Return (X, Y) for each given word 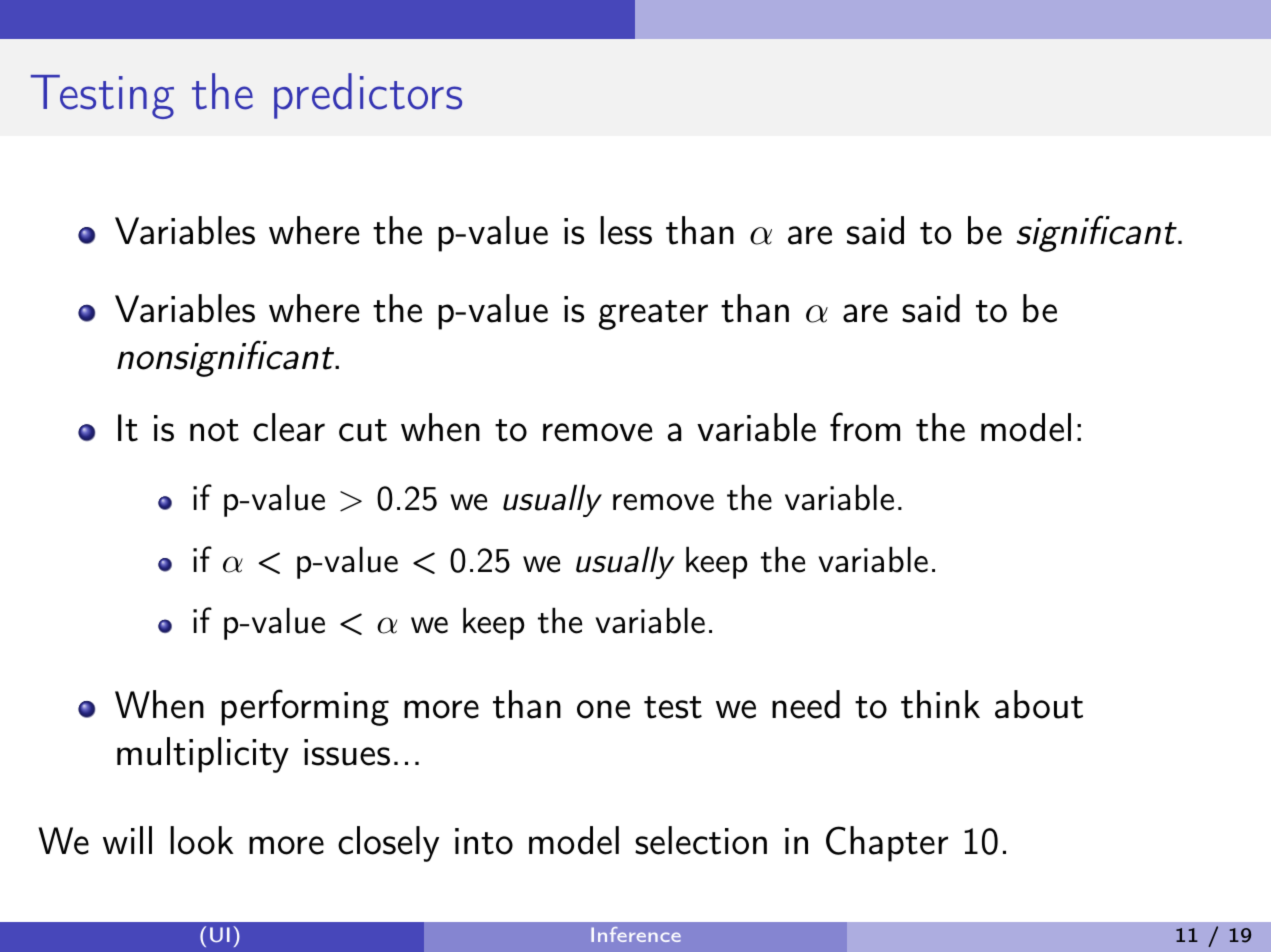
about (1039, 704)
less (626, 230)
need (806, 704)
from (865, 427)
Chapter (887, 844)
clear (289, 427)
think (940, 704)
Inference (636, 934)
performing (305, 707)
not (214, 430)
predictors (368, 96)
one (603, 709)
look (201, 840)
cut (363, 430)
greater (653, 315)
